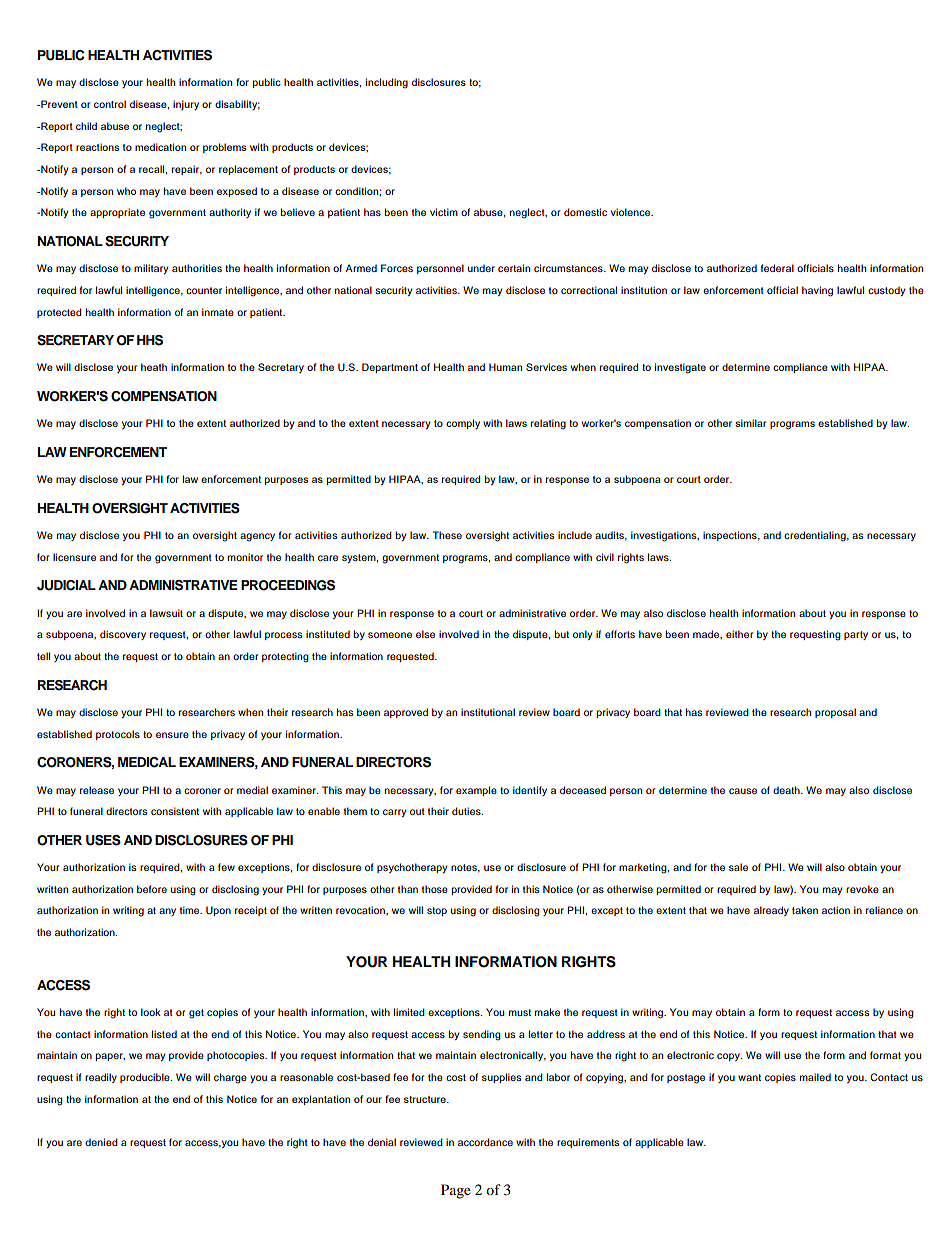  Describe the element at coordinates (835, 713) in the document. I see `proposal` at that location.
